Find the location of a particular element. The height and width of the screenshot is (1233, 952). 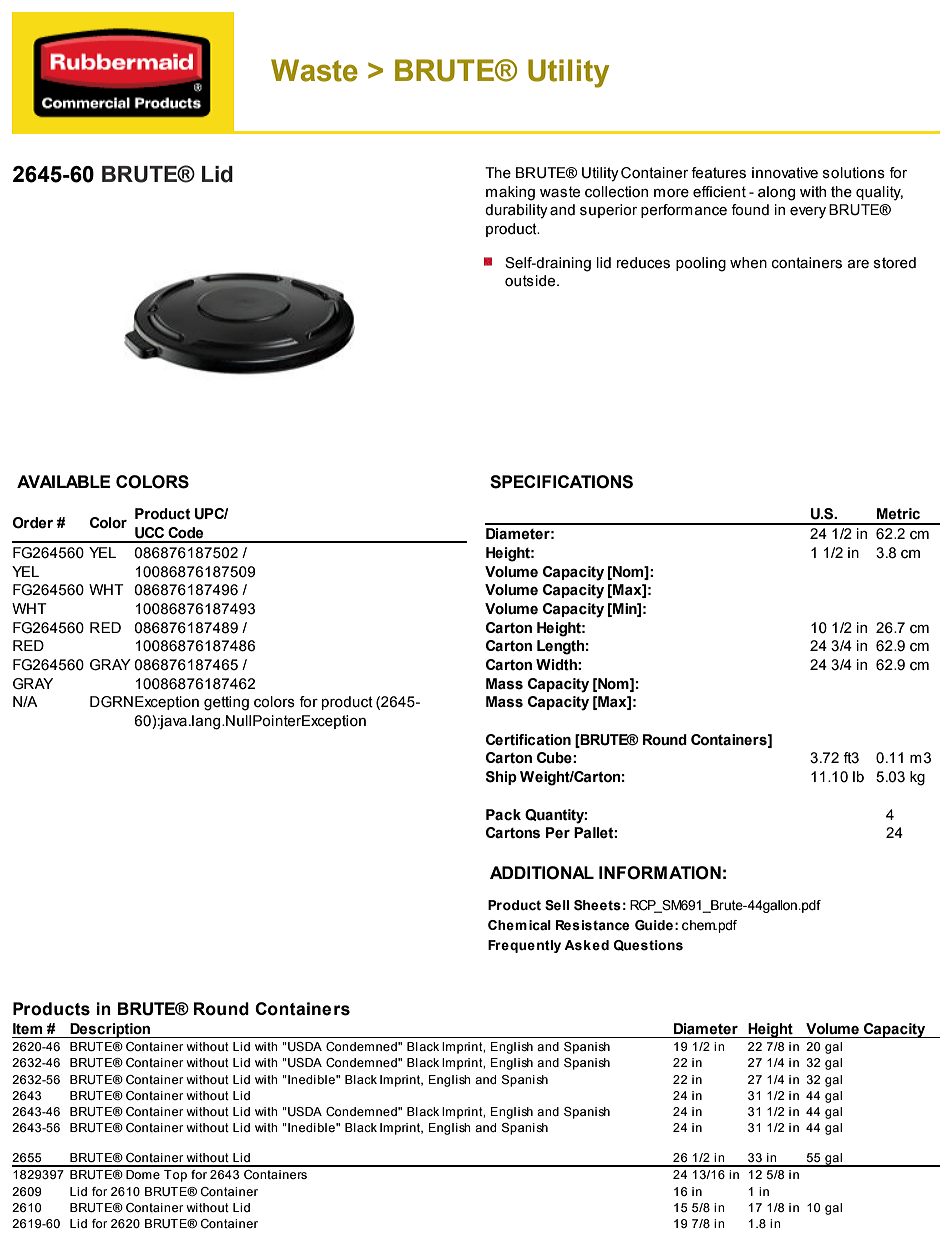

Guide is located at coordinates (654, 925).
